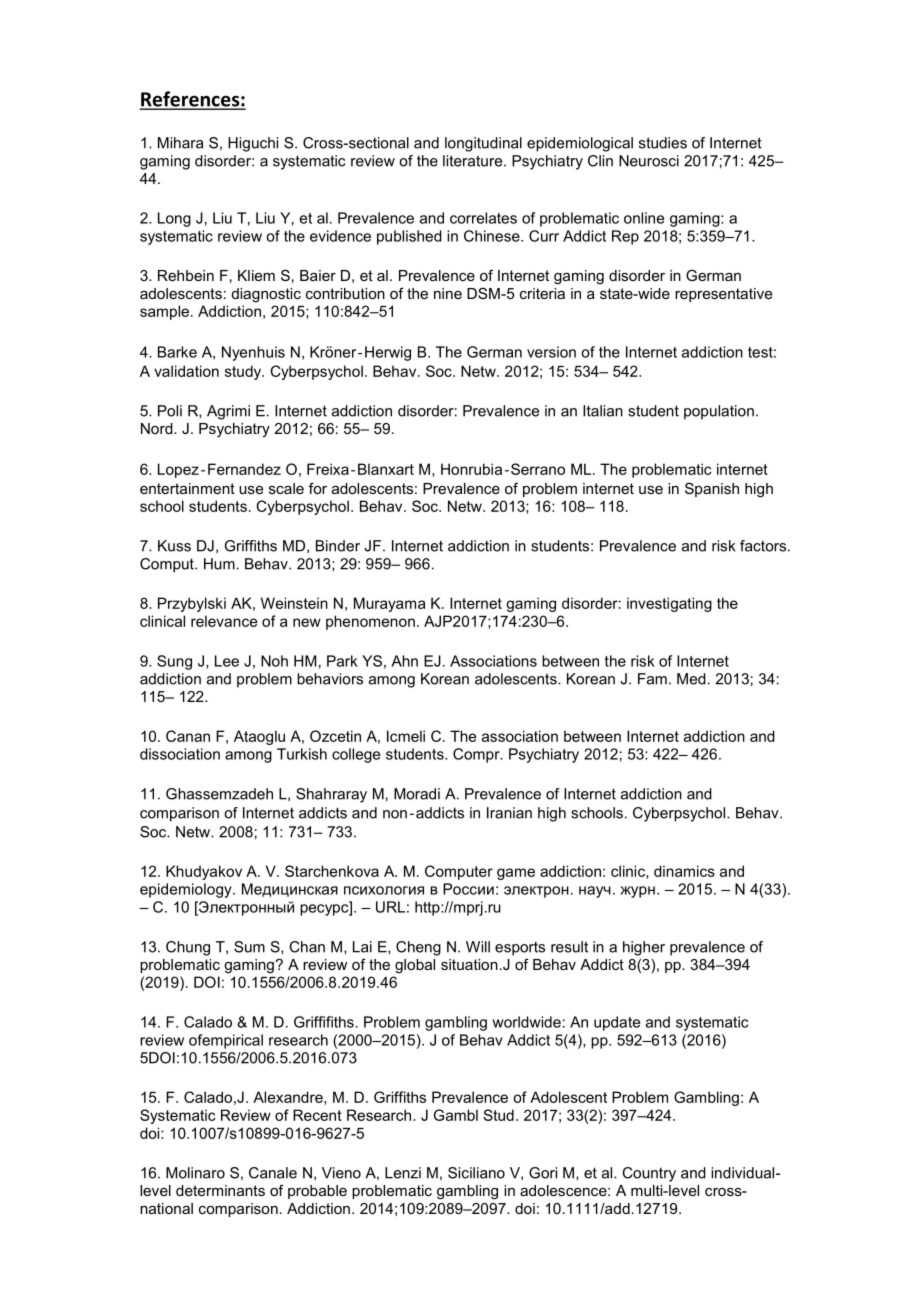 Image resolution: width=924 pixels, height=1308 pixels. Describe the element at coordinates (649, 1174) in the page. I see `Country` at that location.
